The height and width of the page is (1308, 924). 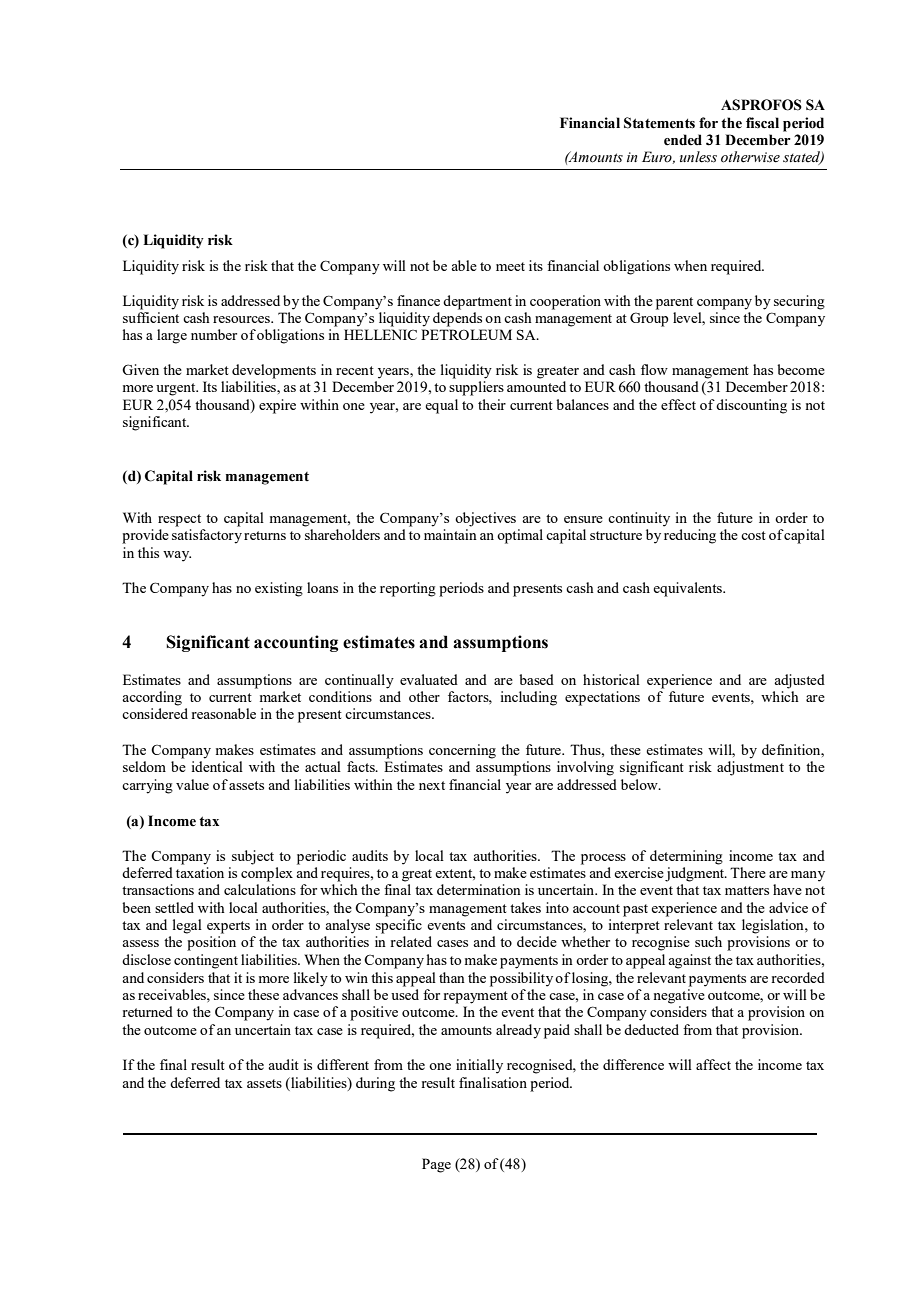 What do you see at coordinates (429, 679) in the page?
I see `evaluated` at bounding box center [429, 679].
